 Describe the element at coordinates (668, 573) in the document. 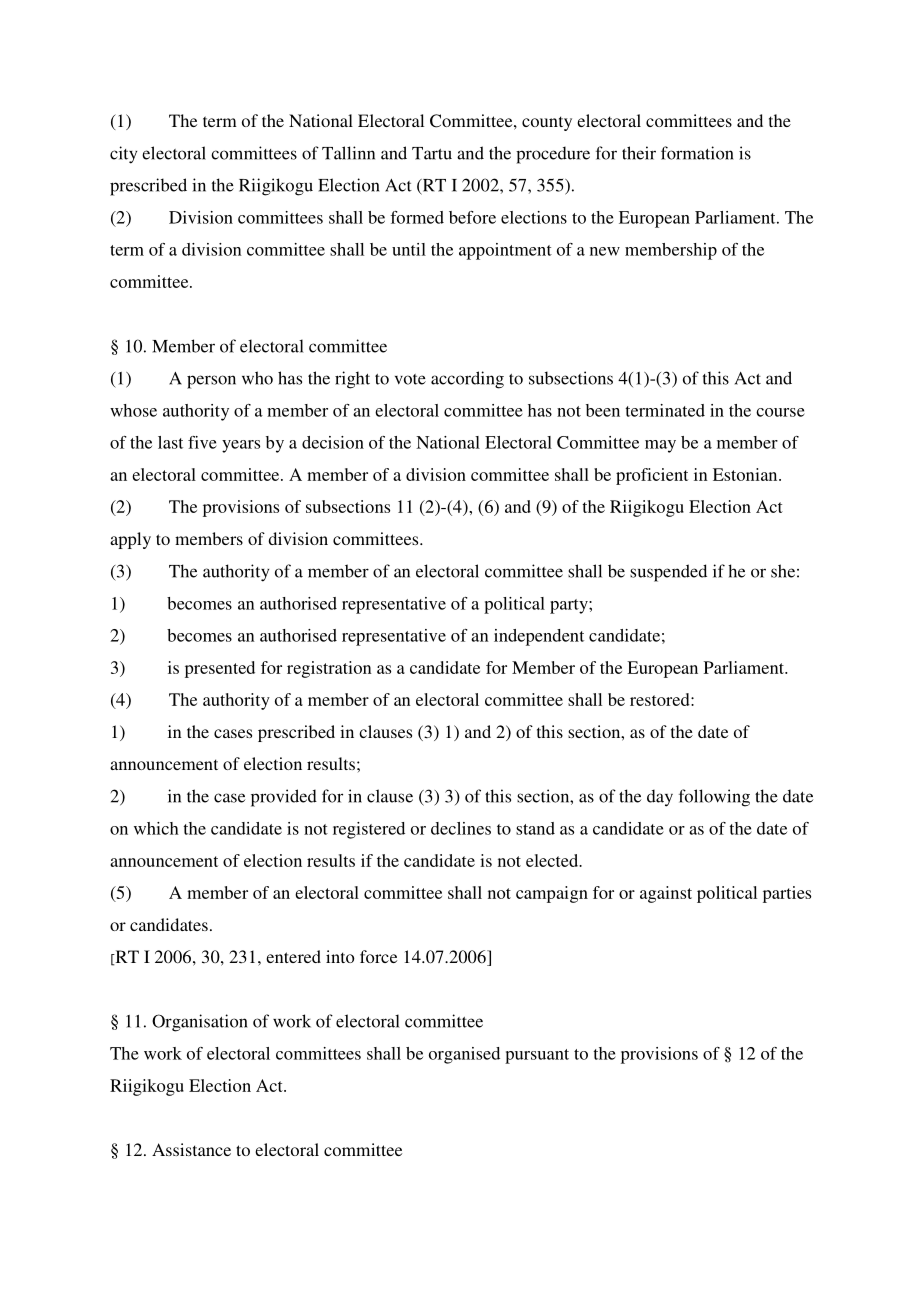

I see `suspended` at that location.
